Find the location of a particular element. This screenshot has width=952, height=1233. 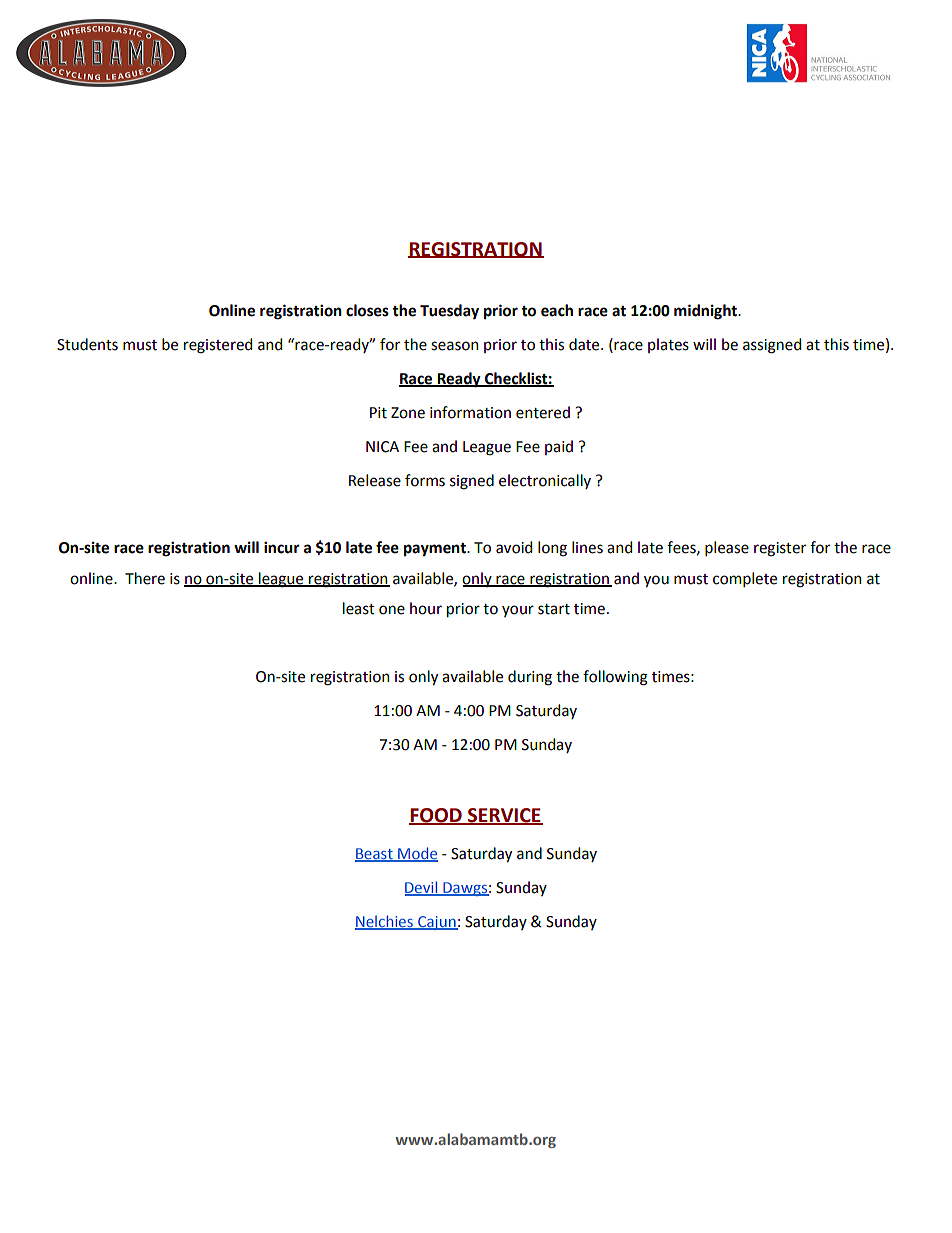

hour is located at coordinates (426, 608).
